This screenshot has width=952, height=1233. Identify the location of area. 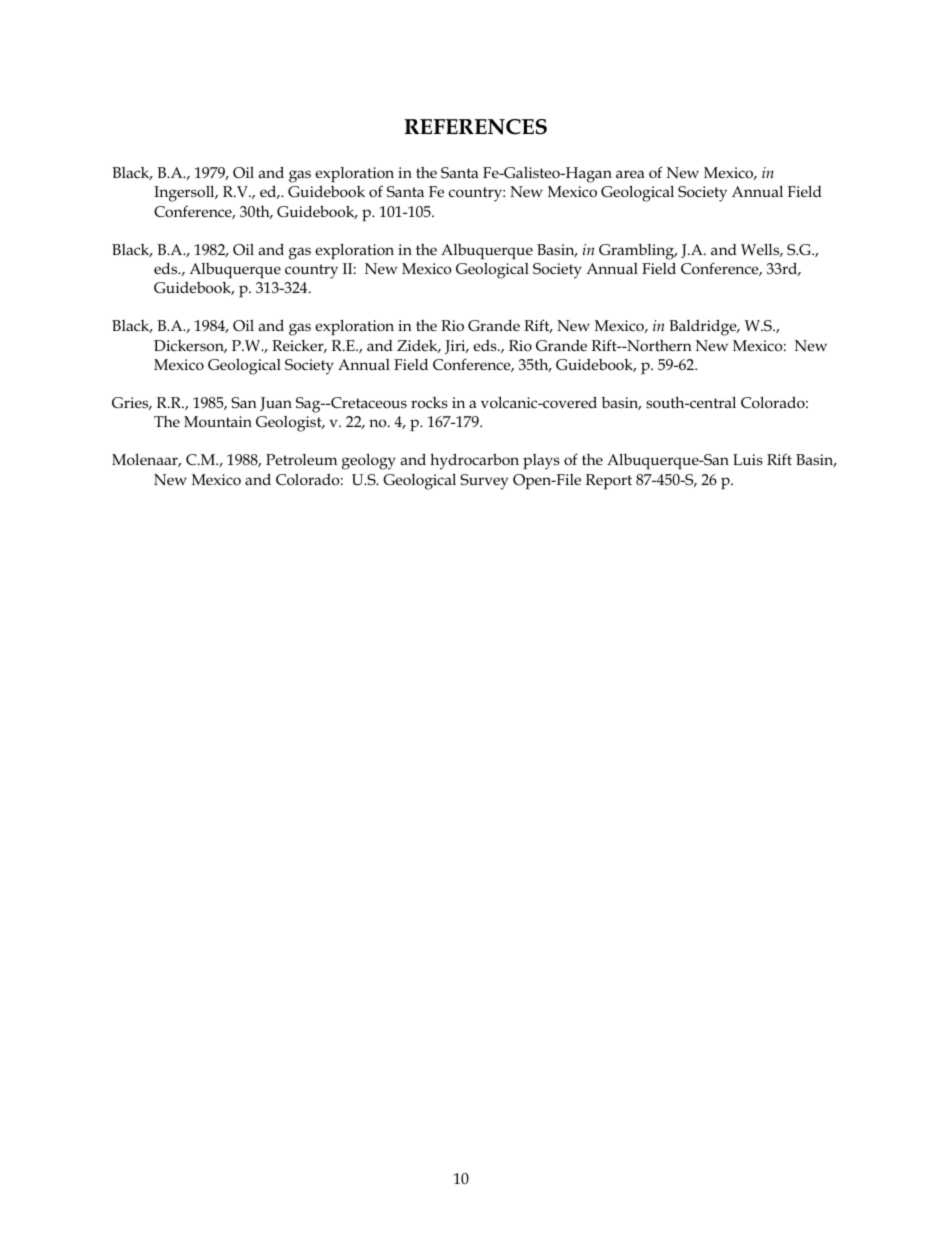
(630, 174).
